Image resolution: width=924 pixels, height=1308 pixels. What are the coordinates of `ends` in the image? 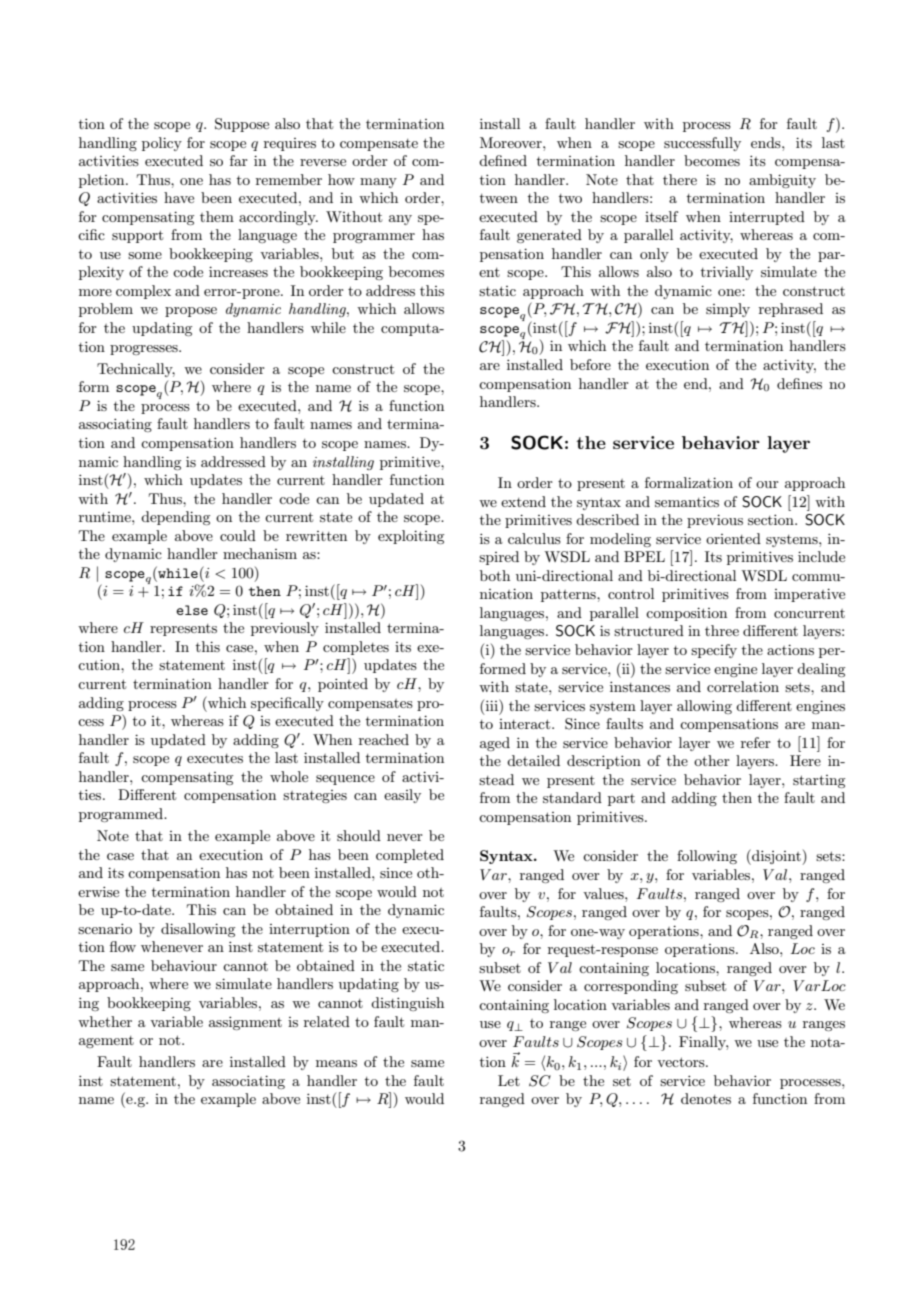 It's located at (767, 142).
